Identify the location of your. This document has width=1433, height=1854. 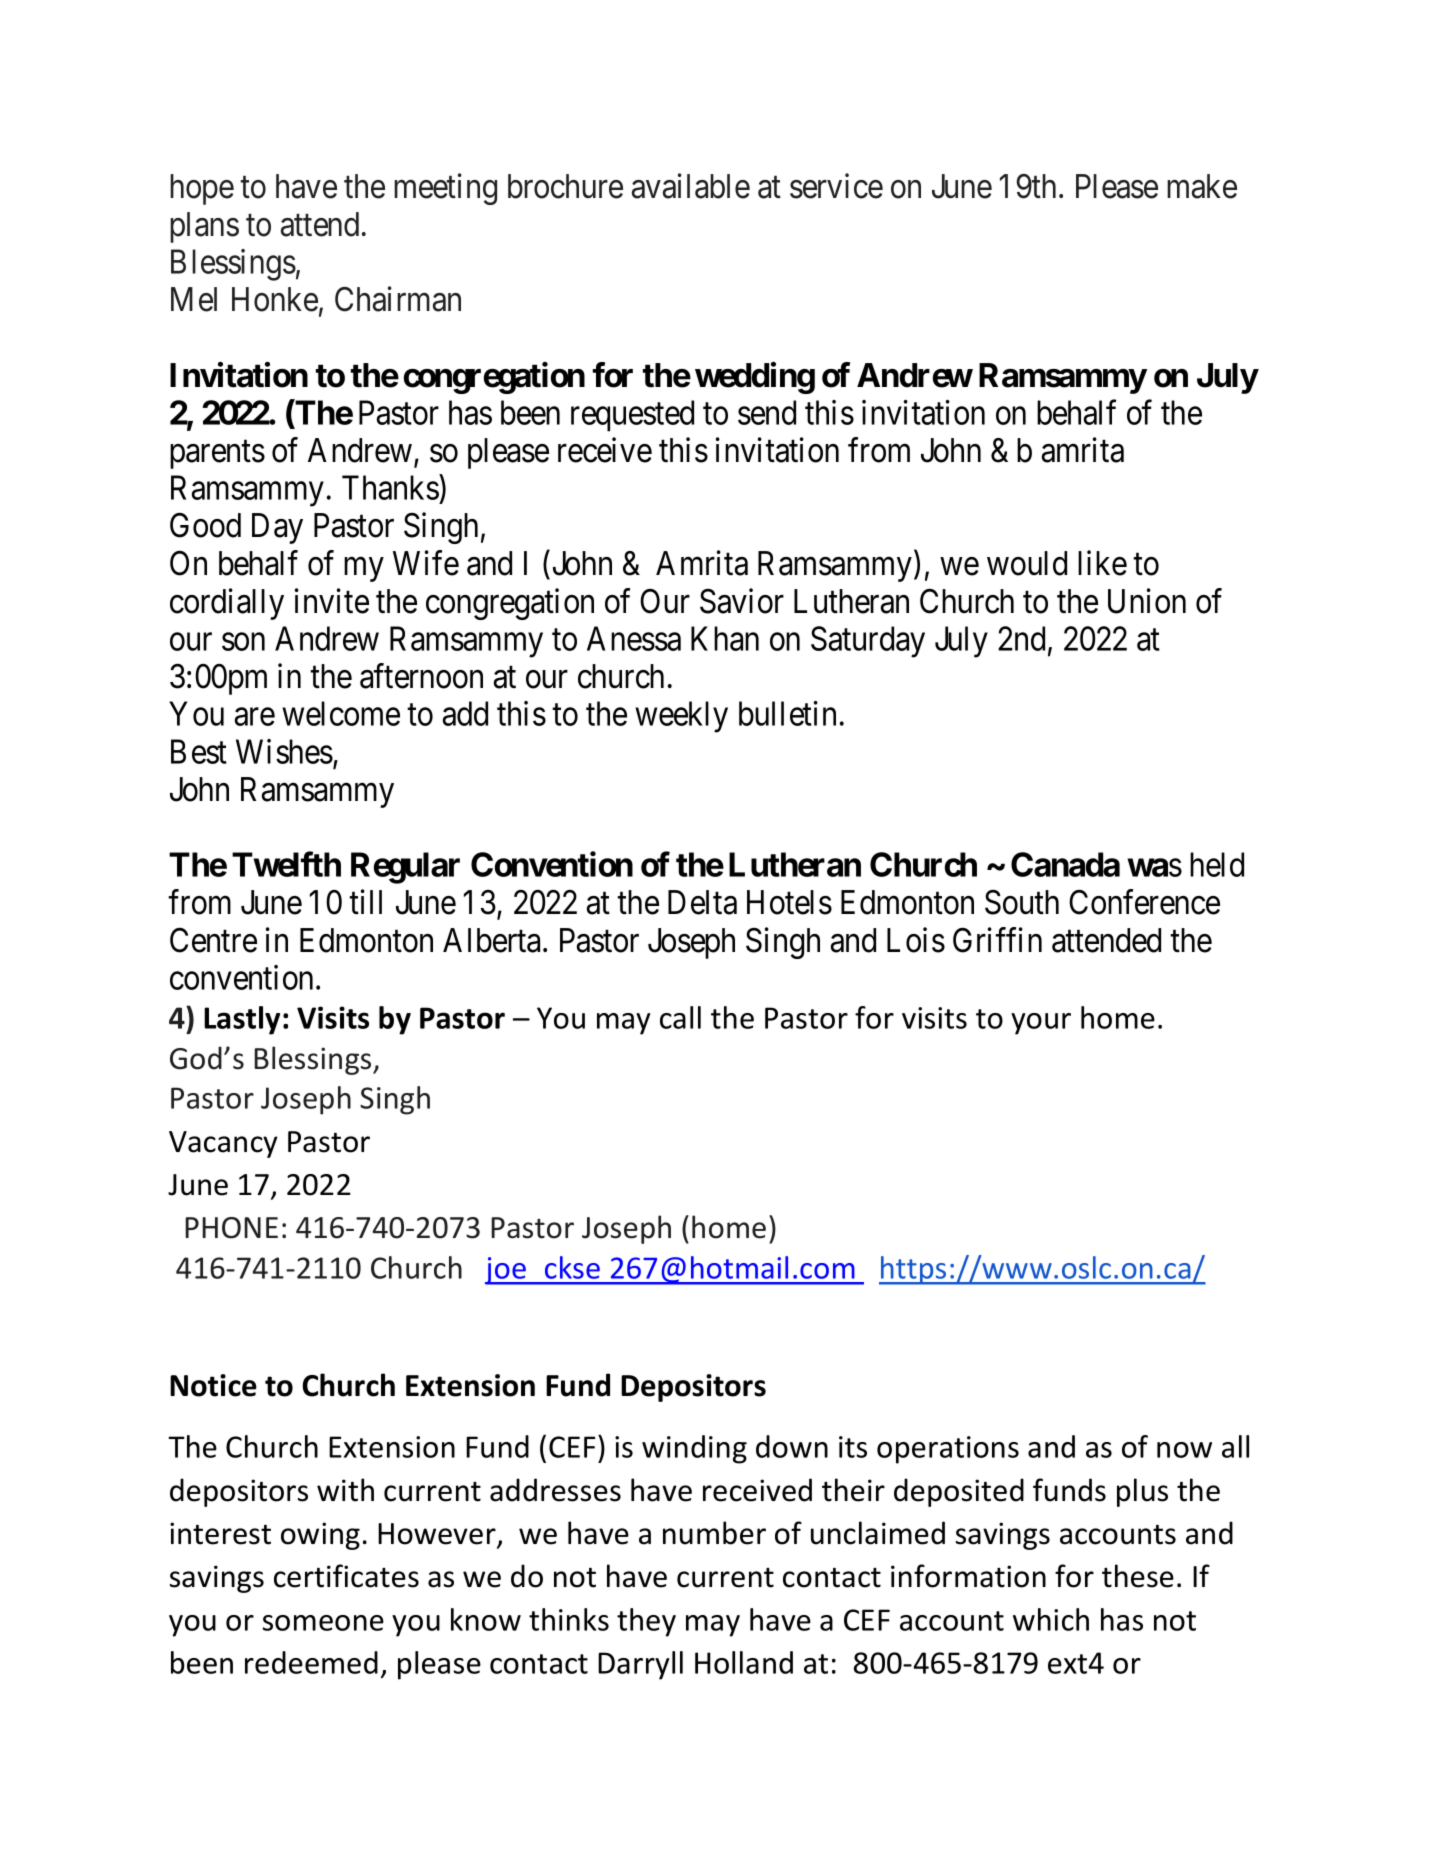
(1041, 1024).
